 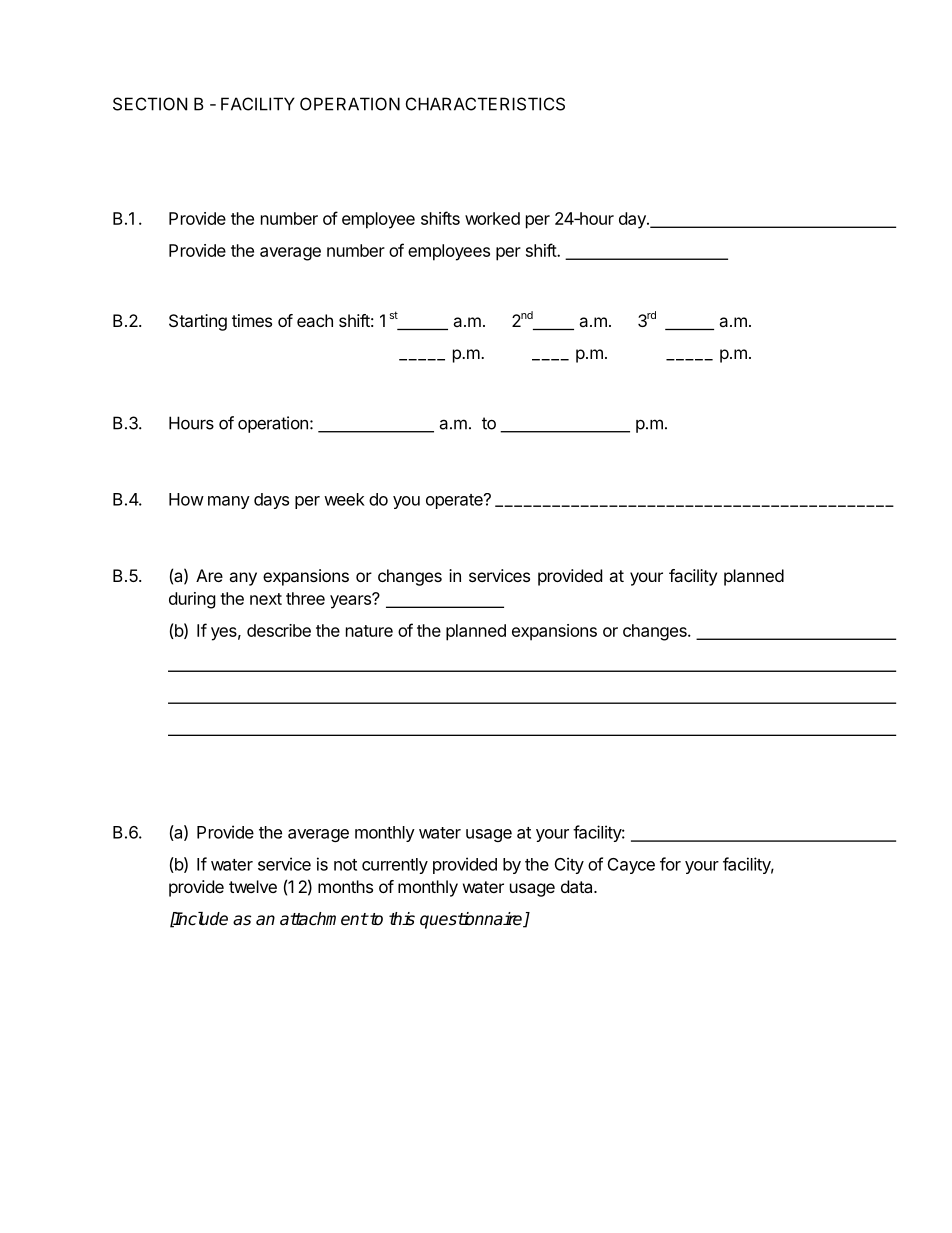 What do you see at coordinates (485, 104) in the screenshot?
I see `CHARACTERISTICS` at bounding box center [485, 104].
